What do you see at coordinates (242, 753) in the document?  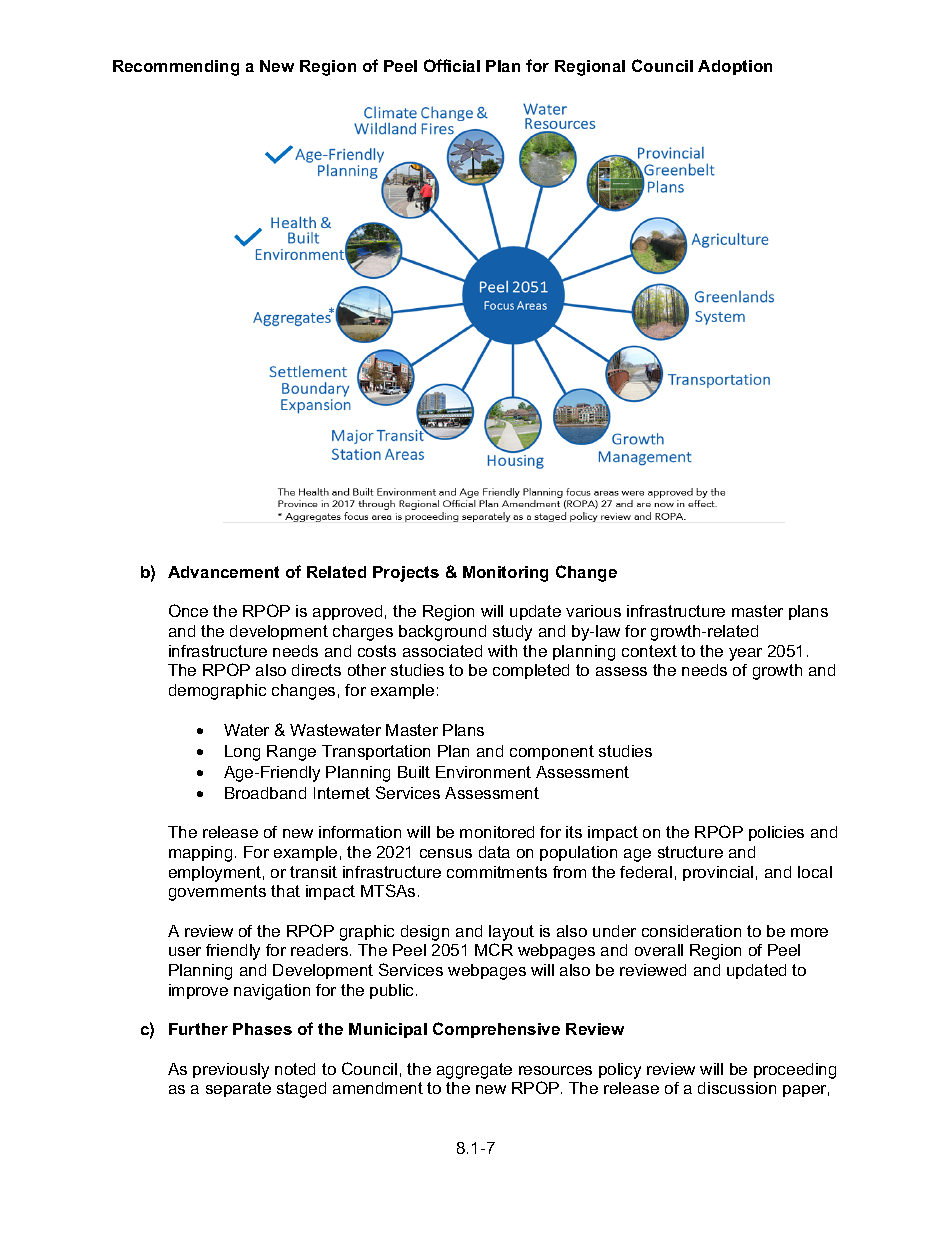 I see `Long` at bounding box center [242, 753].
